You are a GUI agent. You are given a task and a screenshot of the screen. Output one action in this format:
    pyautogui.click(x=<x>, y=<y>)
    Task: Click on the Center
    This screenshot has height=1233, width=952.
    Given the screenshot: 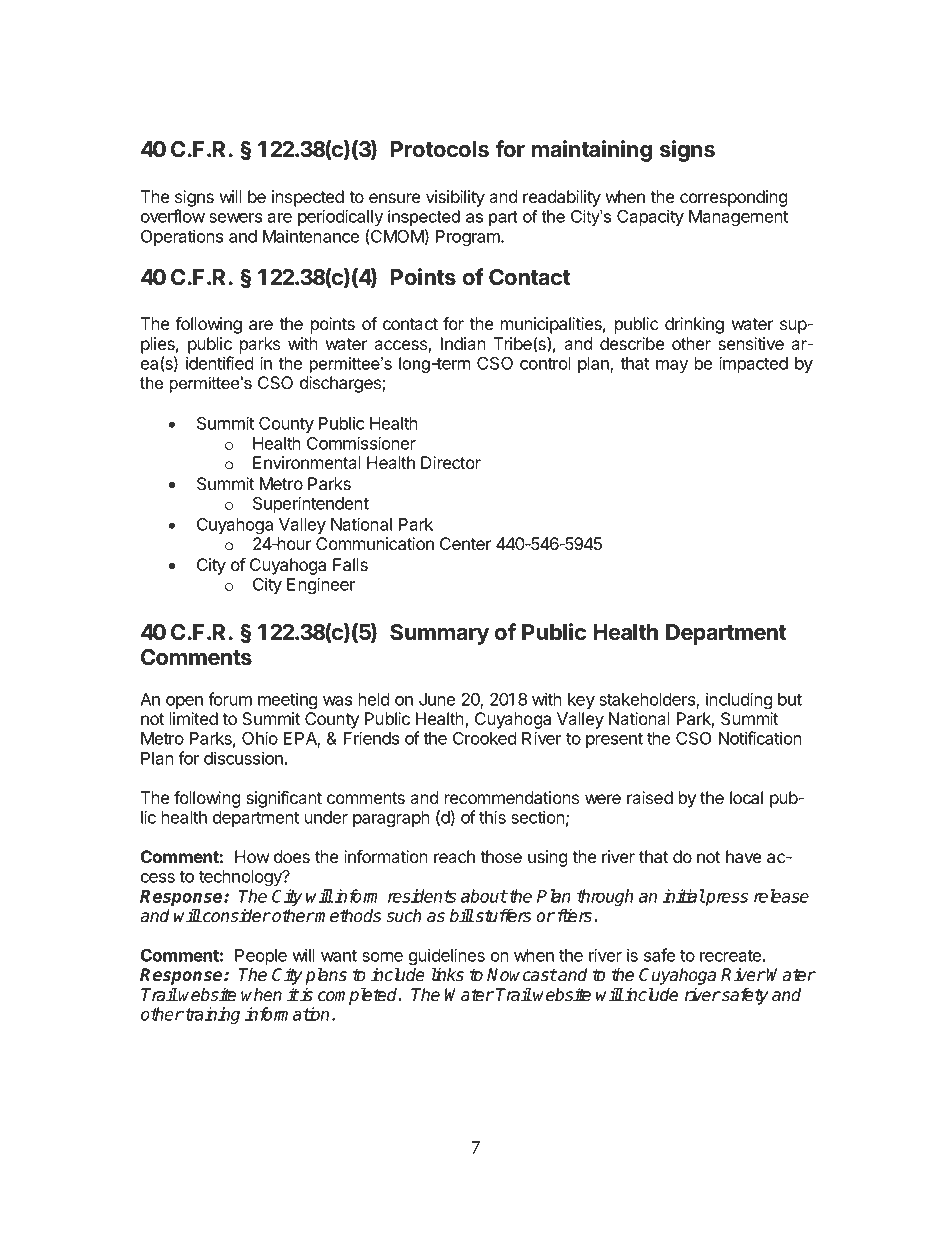 What is the action you would take?
    pyautogui.click(x=465, y=544)
